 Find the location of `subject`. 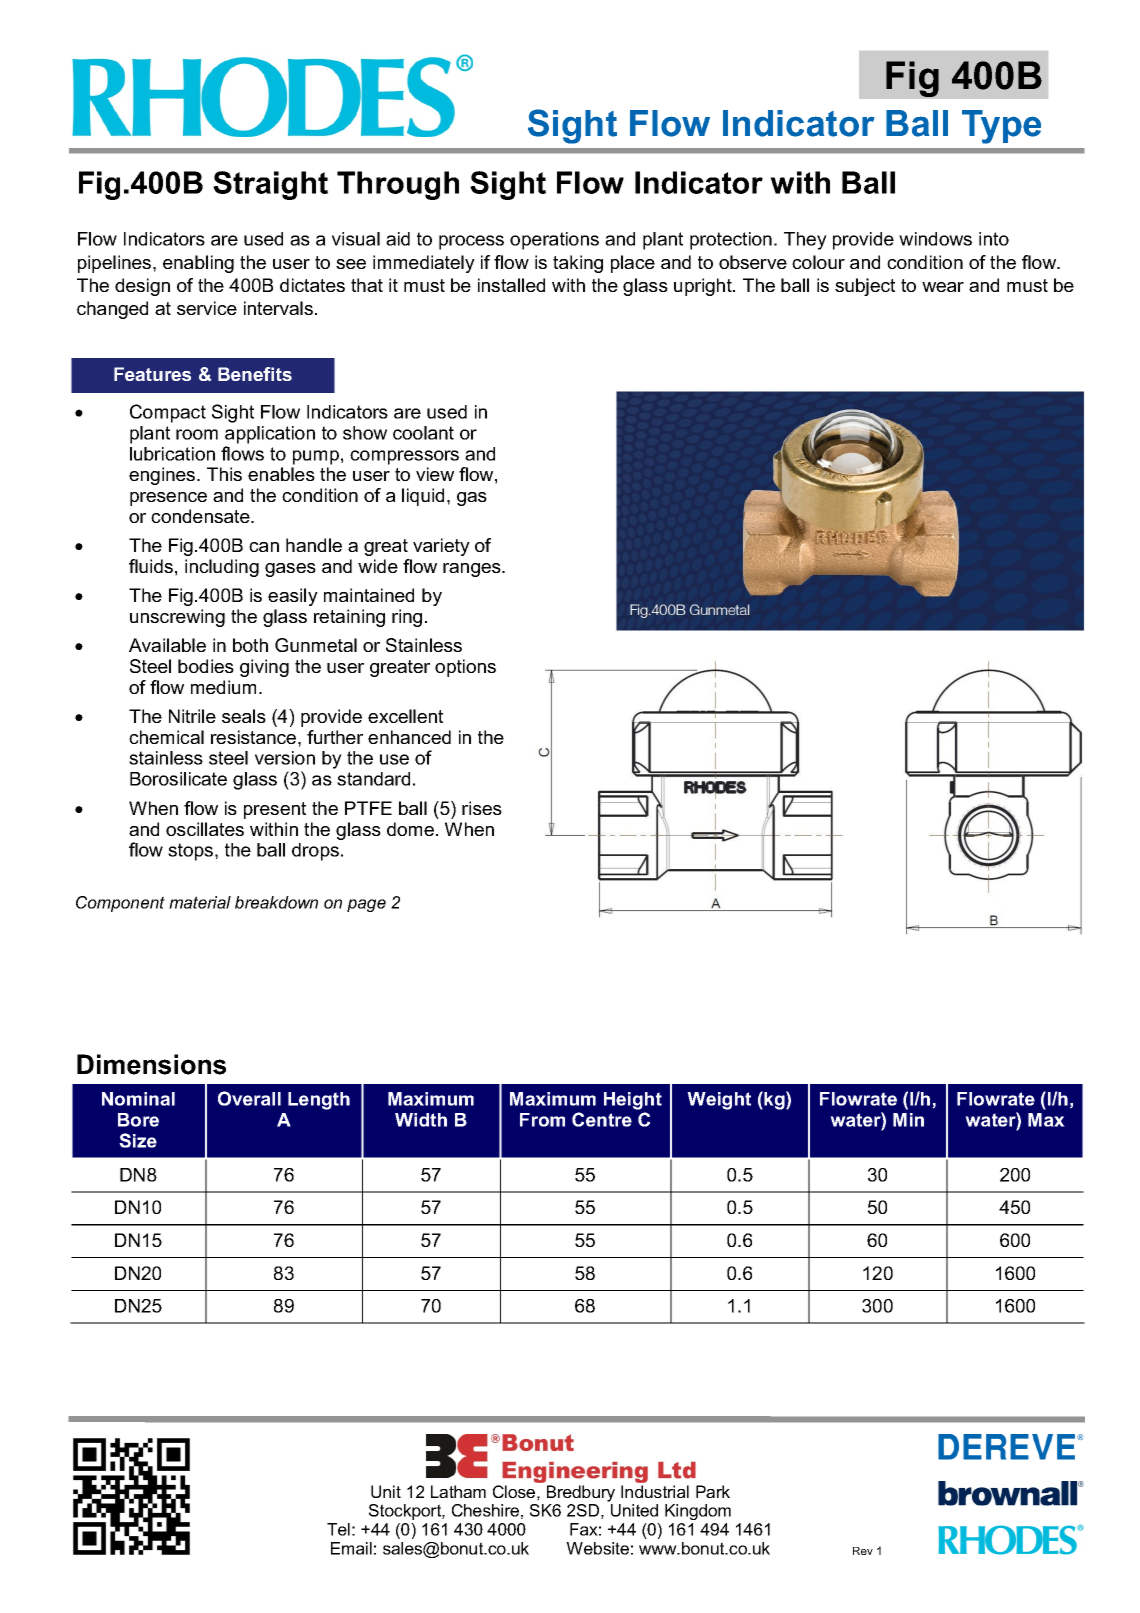

subject is located at coordinates (865, 287).
